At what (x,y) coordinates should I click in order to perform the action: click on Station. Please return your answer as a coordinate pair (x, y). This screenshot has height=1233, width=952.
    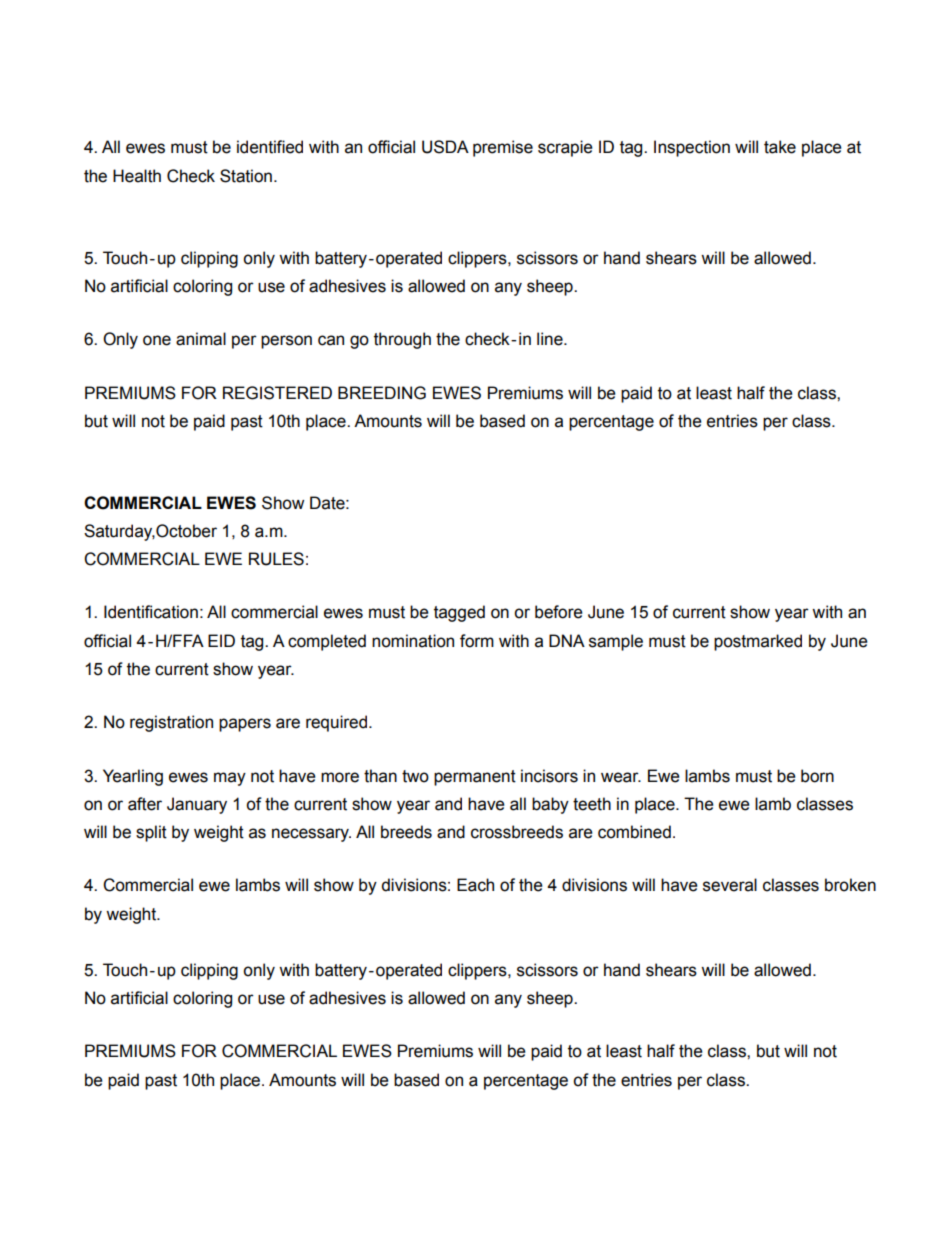
    Looking at the image, I should click on (246, 176).
